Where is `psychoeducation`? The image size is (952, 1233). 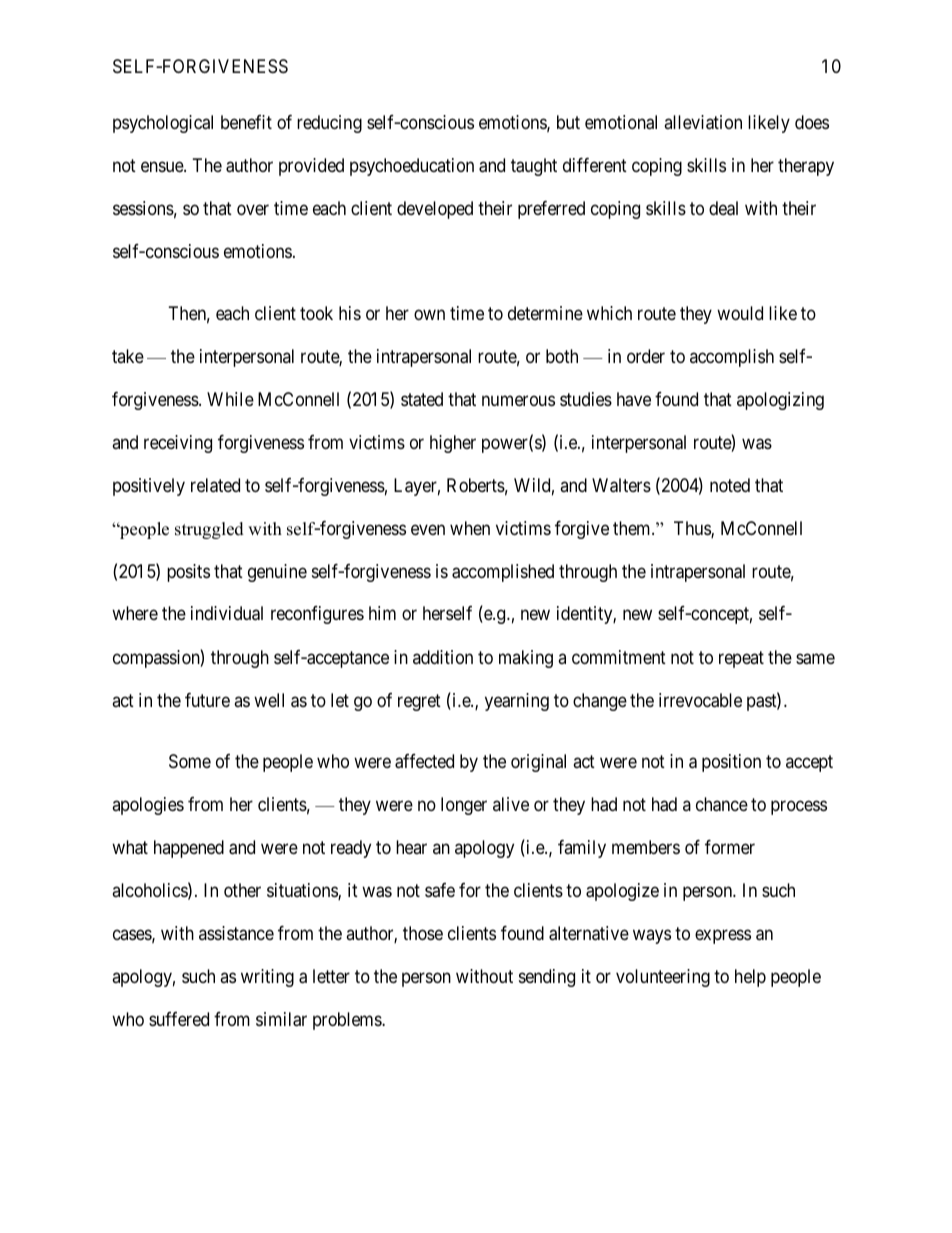 psychoeducation is located at coordinates (412, 167).
